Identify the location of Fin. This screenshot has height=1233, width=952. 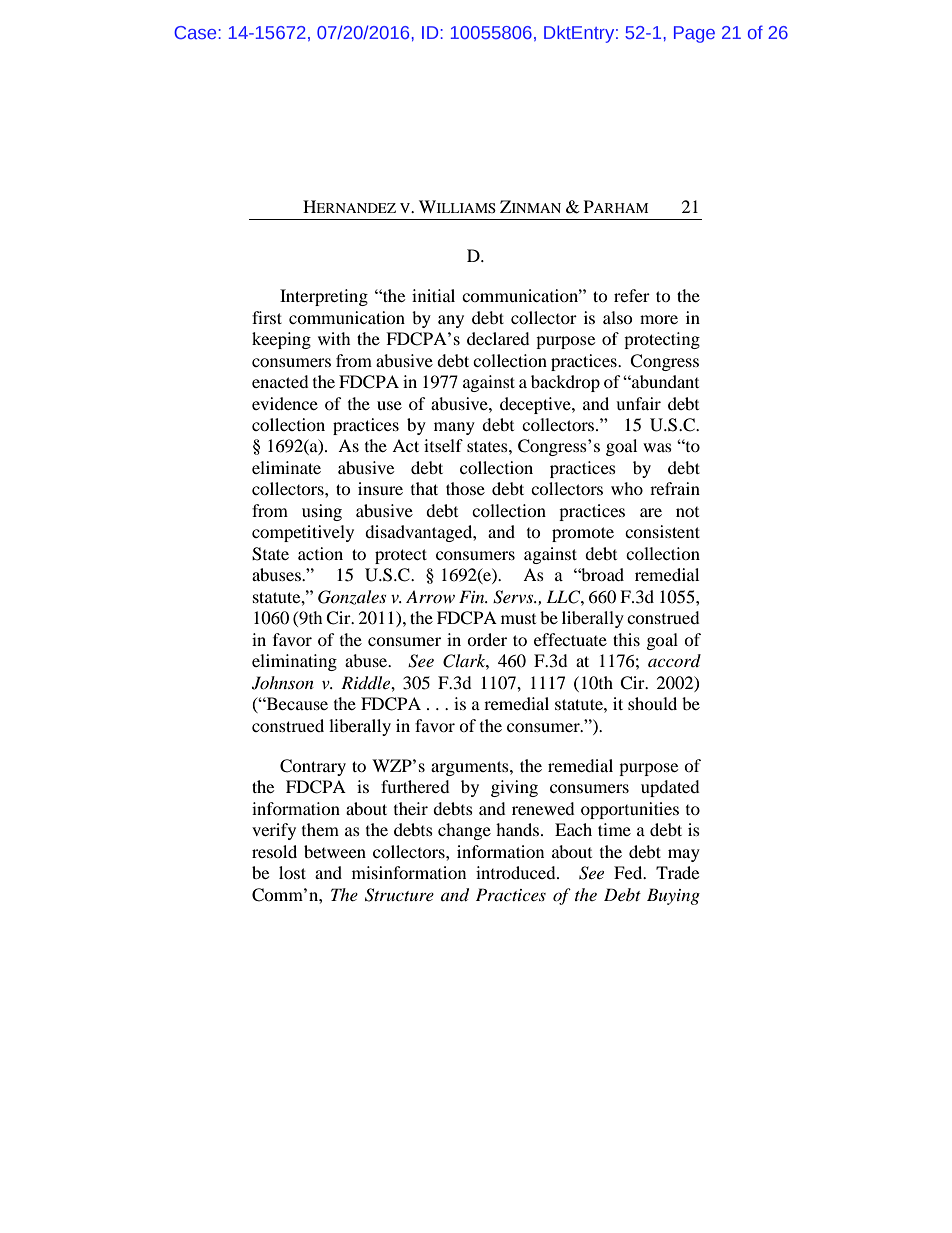
(473, 596).
